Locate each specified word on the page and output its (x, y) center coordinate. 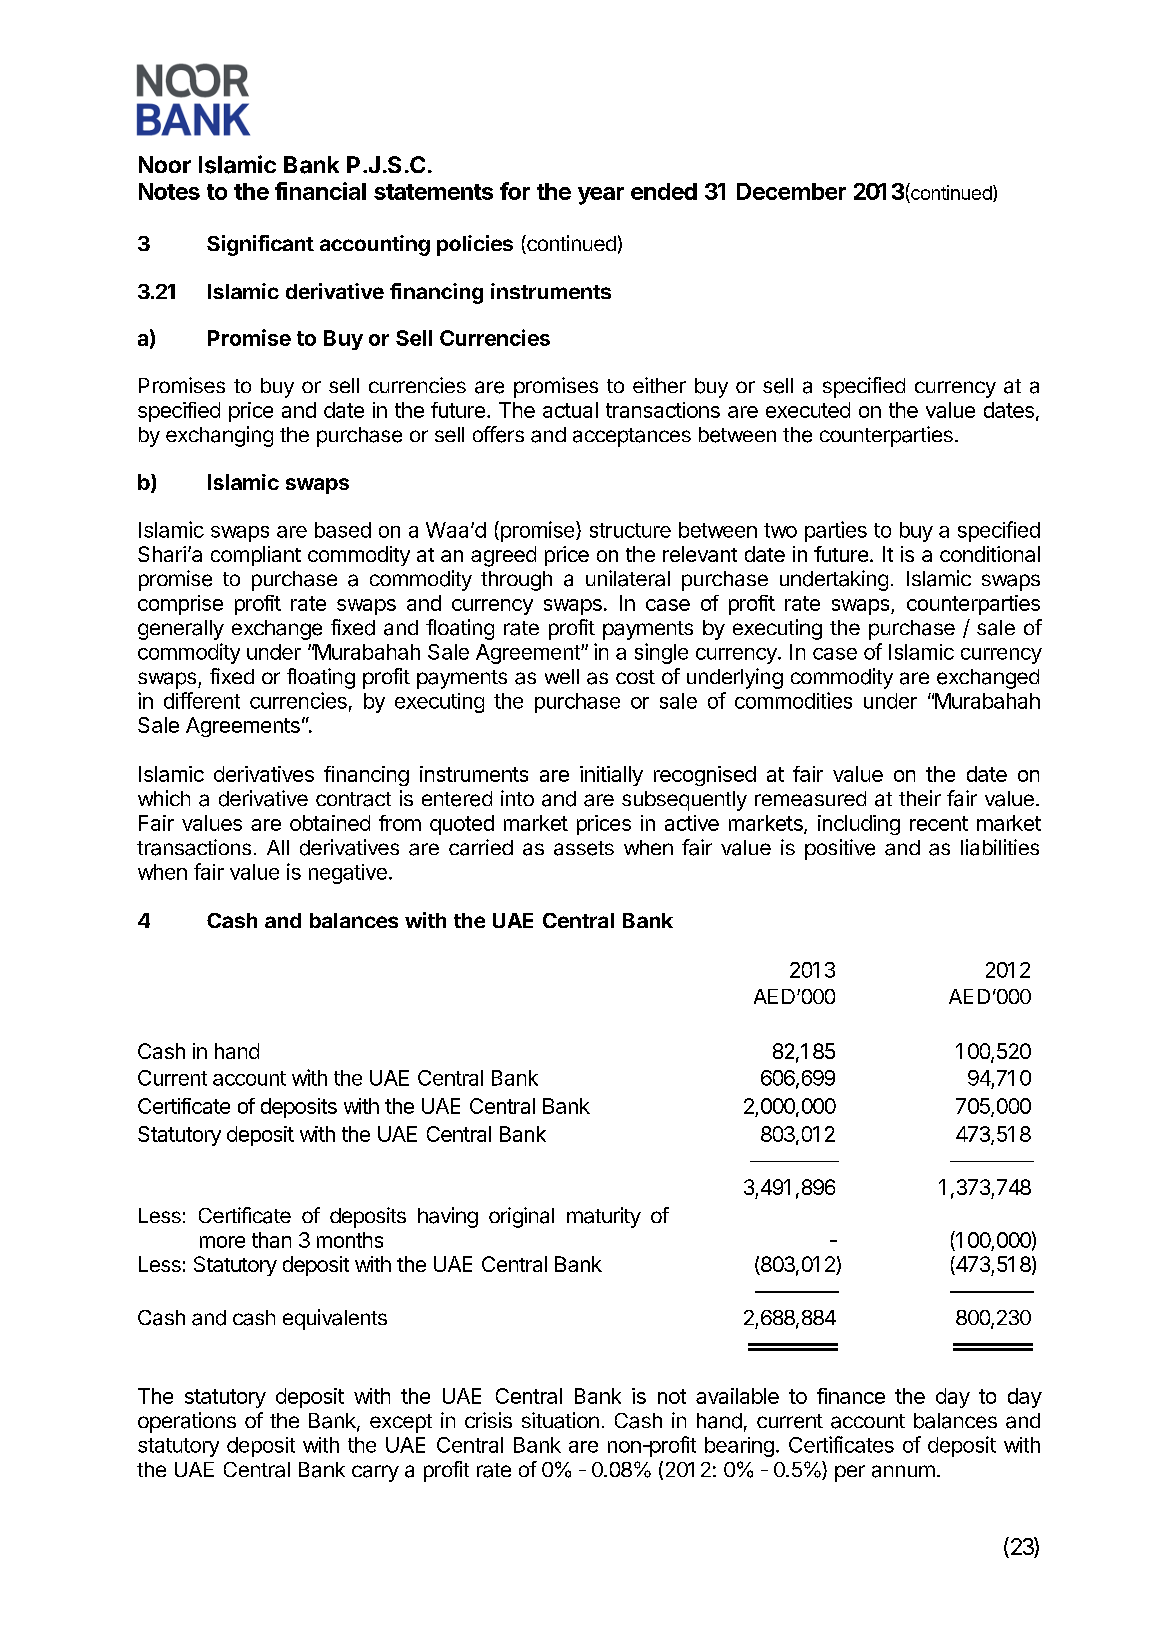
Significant (260, 245)
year (601, 196)
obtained (330, 823)
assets (584, 848)
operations (187, 1422)
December (791, 191)
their (920, 798)
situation (560, 1420)
